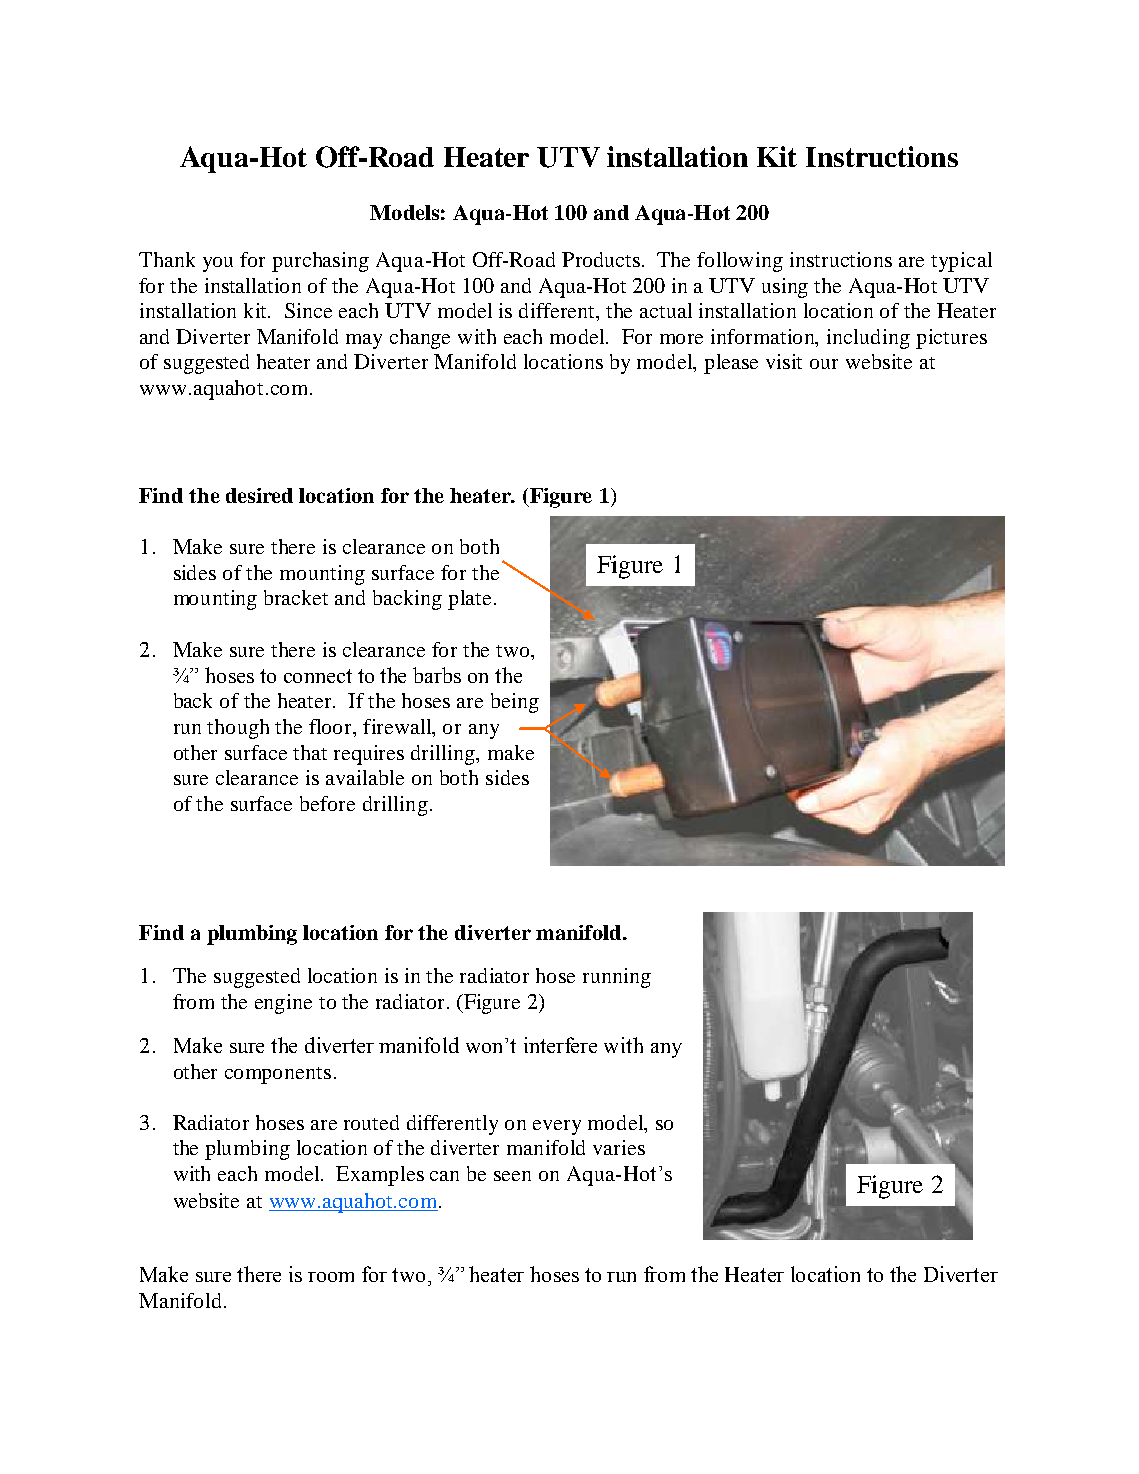  Describe the element at coordinates (560, 1045) in the screenshot. I see `interfere` at that location.
